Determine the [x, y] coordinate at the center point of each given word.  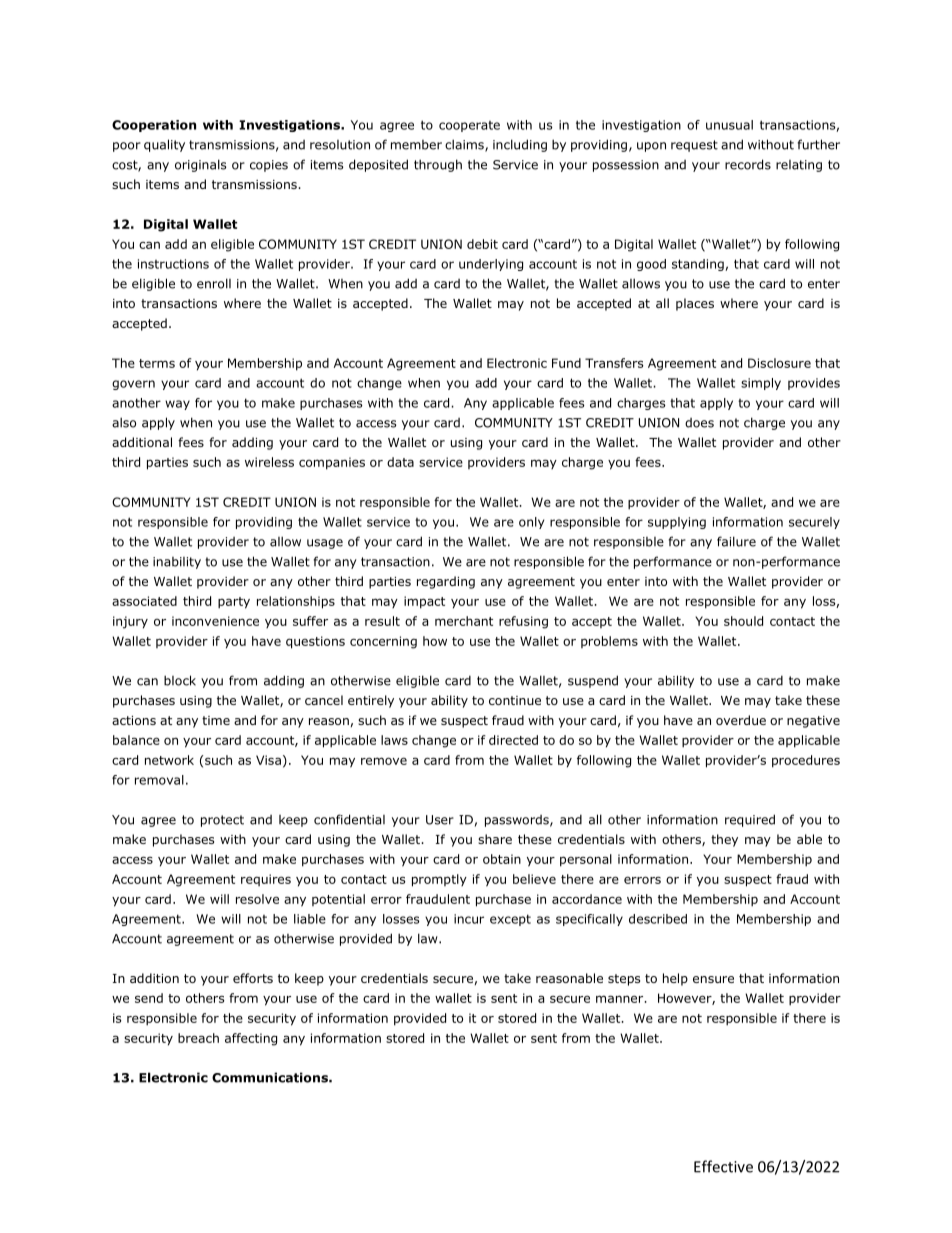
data [400, 462]
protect [222, 821]
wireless [269, 462]
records [748, 164]
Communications [271, 1077]
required [750, 820]
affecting [251, 1039]
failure [736, 541]
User [440, 820]
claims [465, 145]
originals [200, 165]
